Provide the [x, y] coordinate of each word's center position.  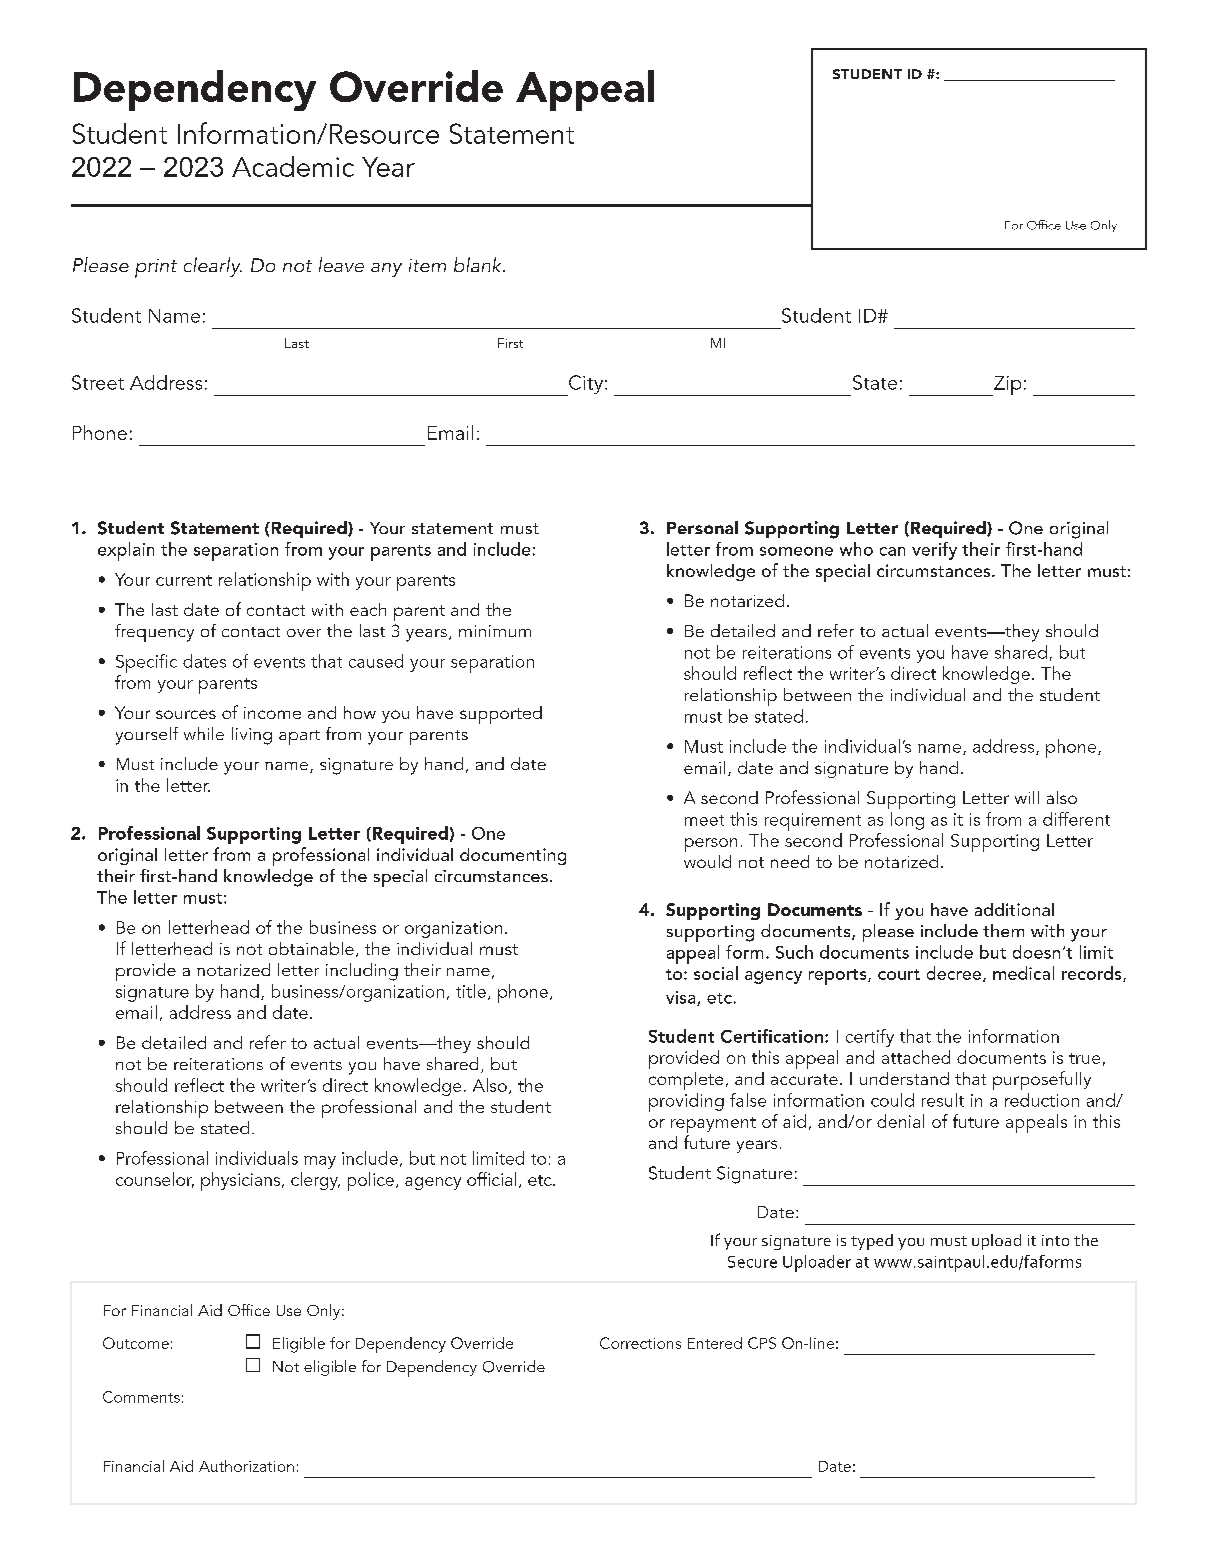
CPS [762, 1343]
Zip [1006, 386]
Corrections [640, 1343]
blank [479, 264]
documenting [513, 856]
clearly [213, 267]
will [1027, 797]
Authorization [246, 1466]
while [204, 733]
